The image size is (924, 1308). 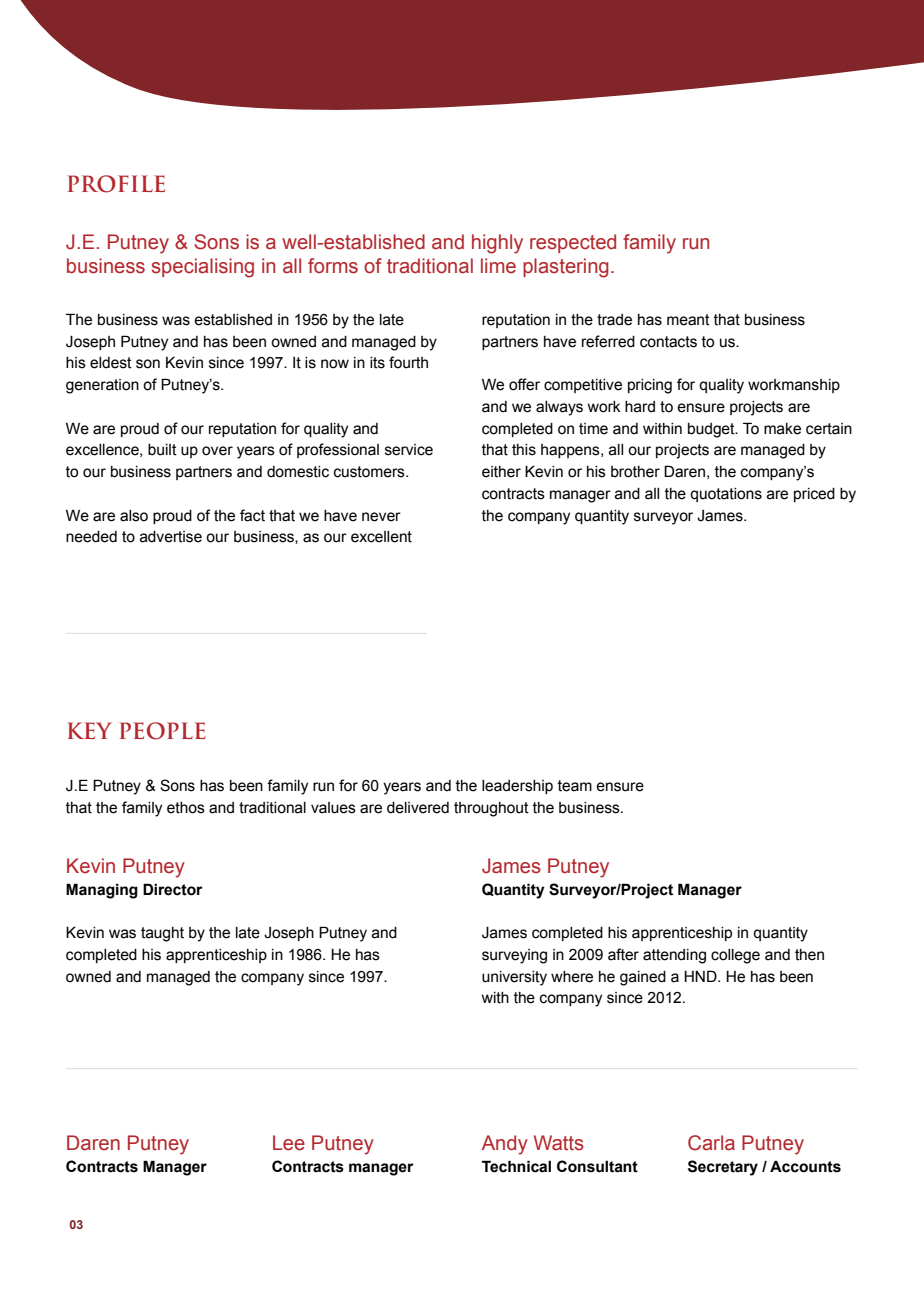 What do you see at coordinates (505, 1145) in the image?
I see `Andy` at bounding box center [505, 1145].
